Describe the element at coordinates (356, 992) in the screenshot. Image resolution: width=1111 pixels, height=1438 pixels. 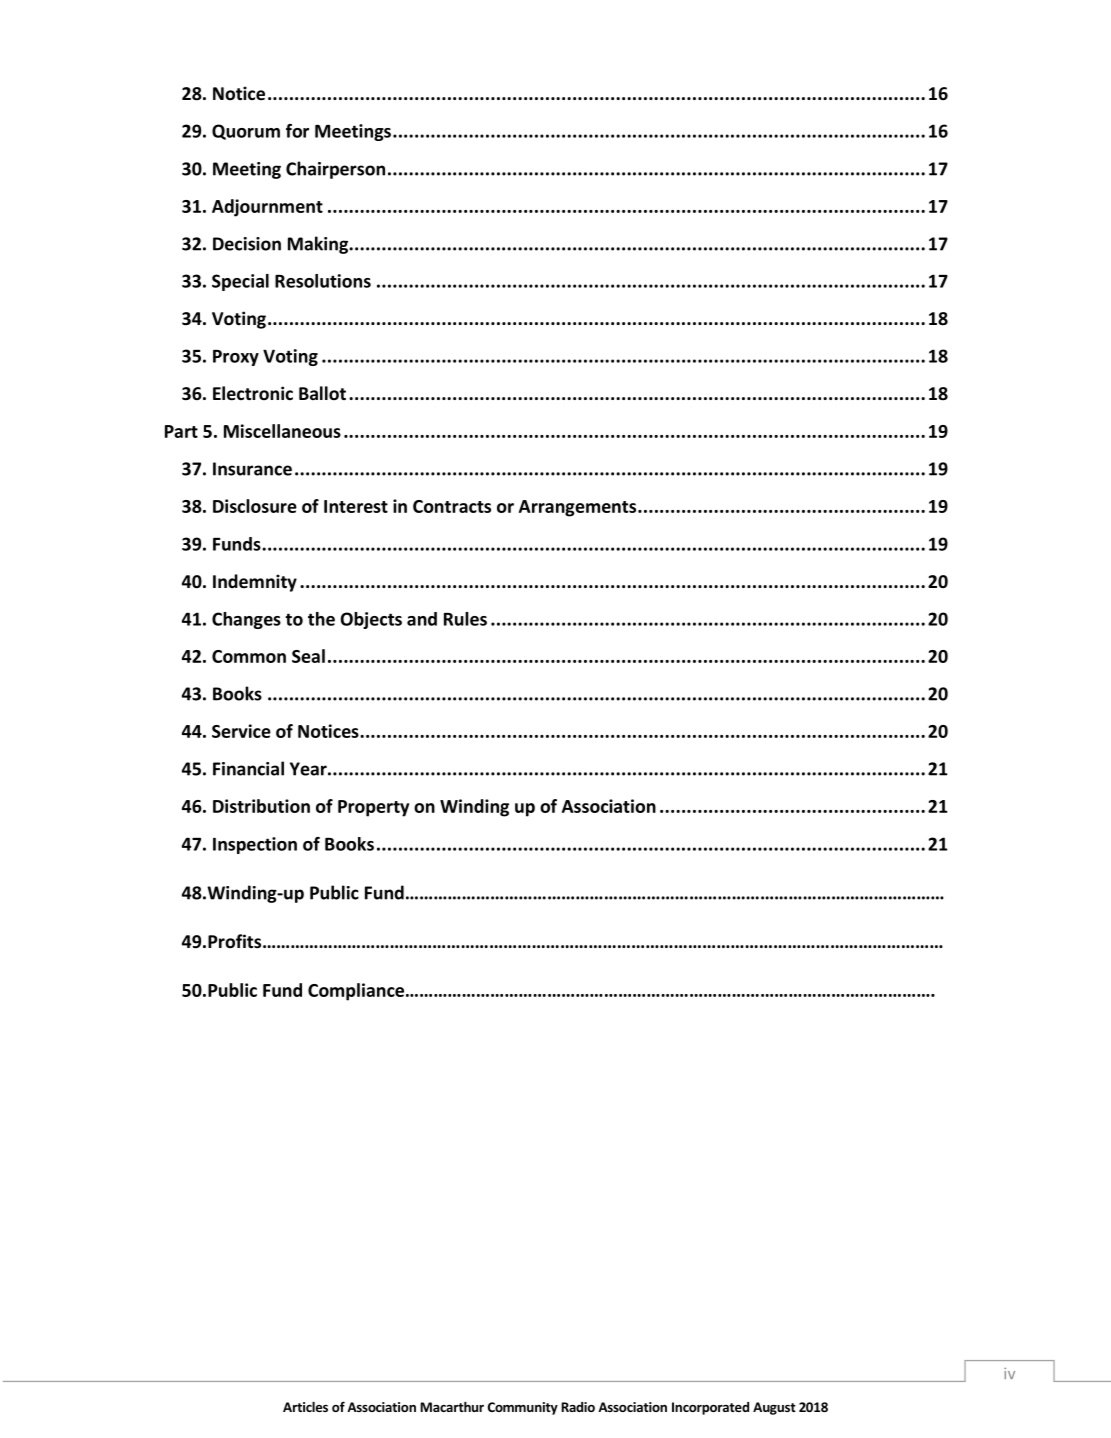
I see `Compliance` at that location.
